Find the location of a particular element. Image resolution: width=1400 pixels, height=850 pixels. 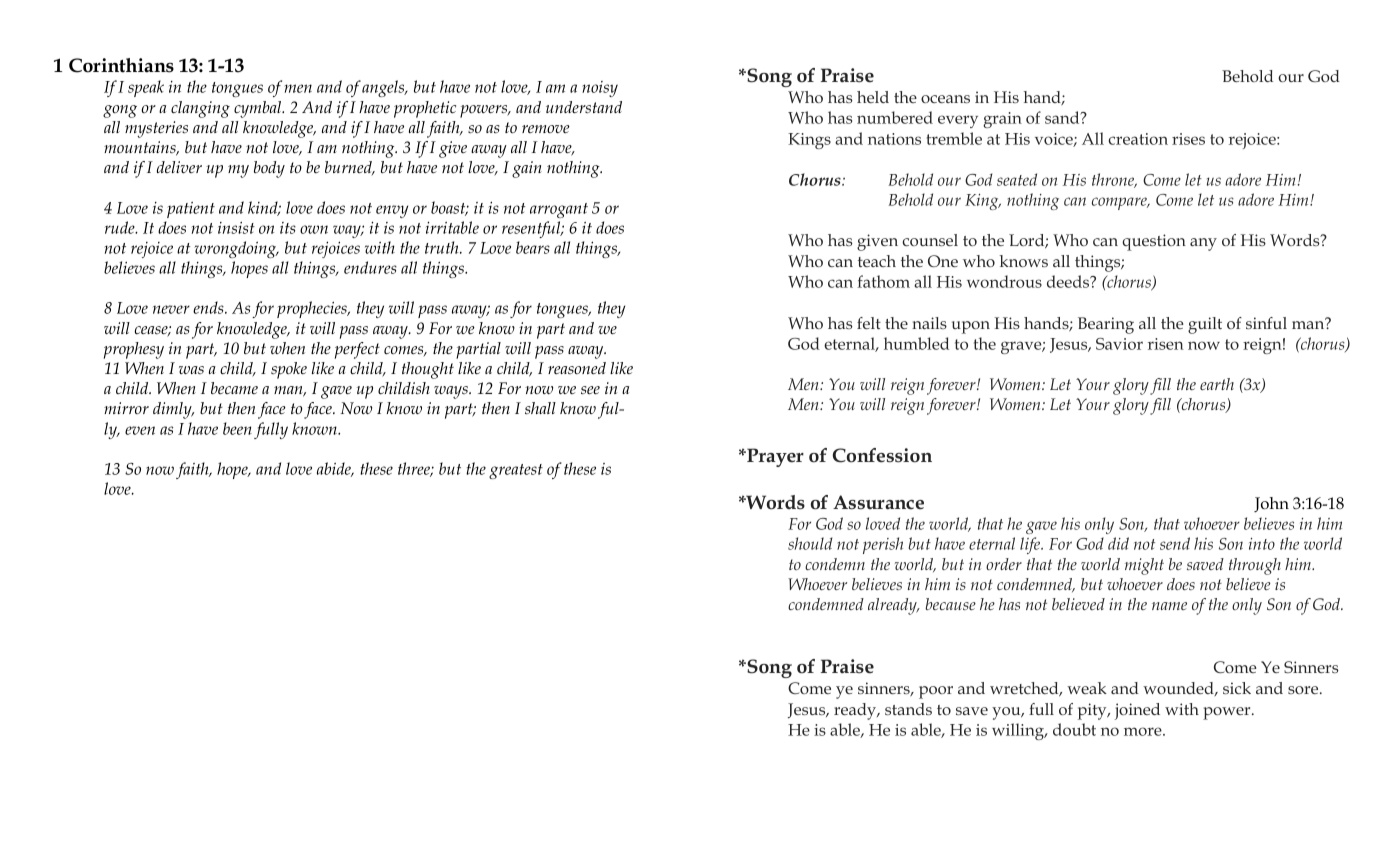

question is located at coordinates (1154, 242).
